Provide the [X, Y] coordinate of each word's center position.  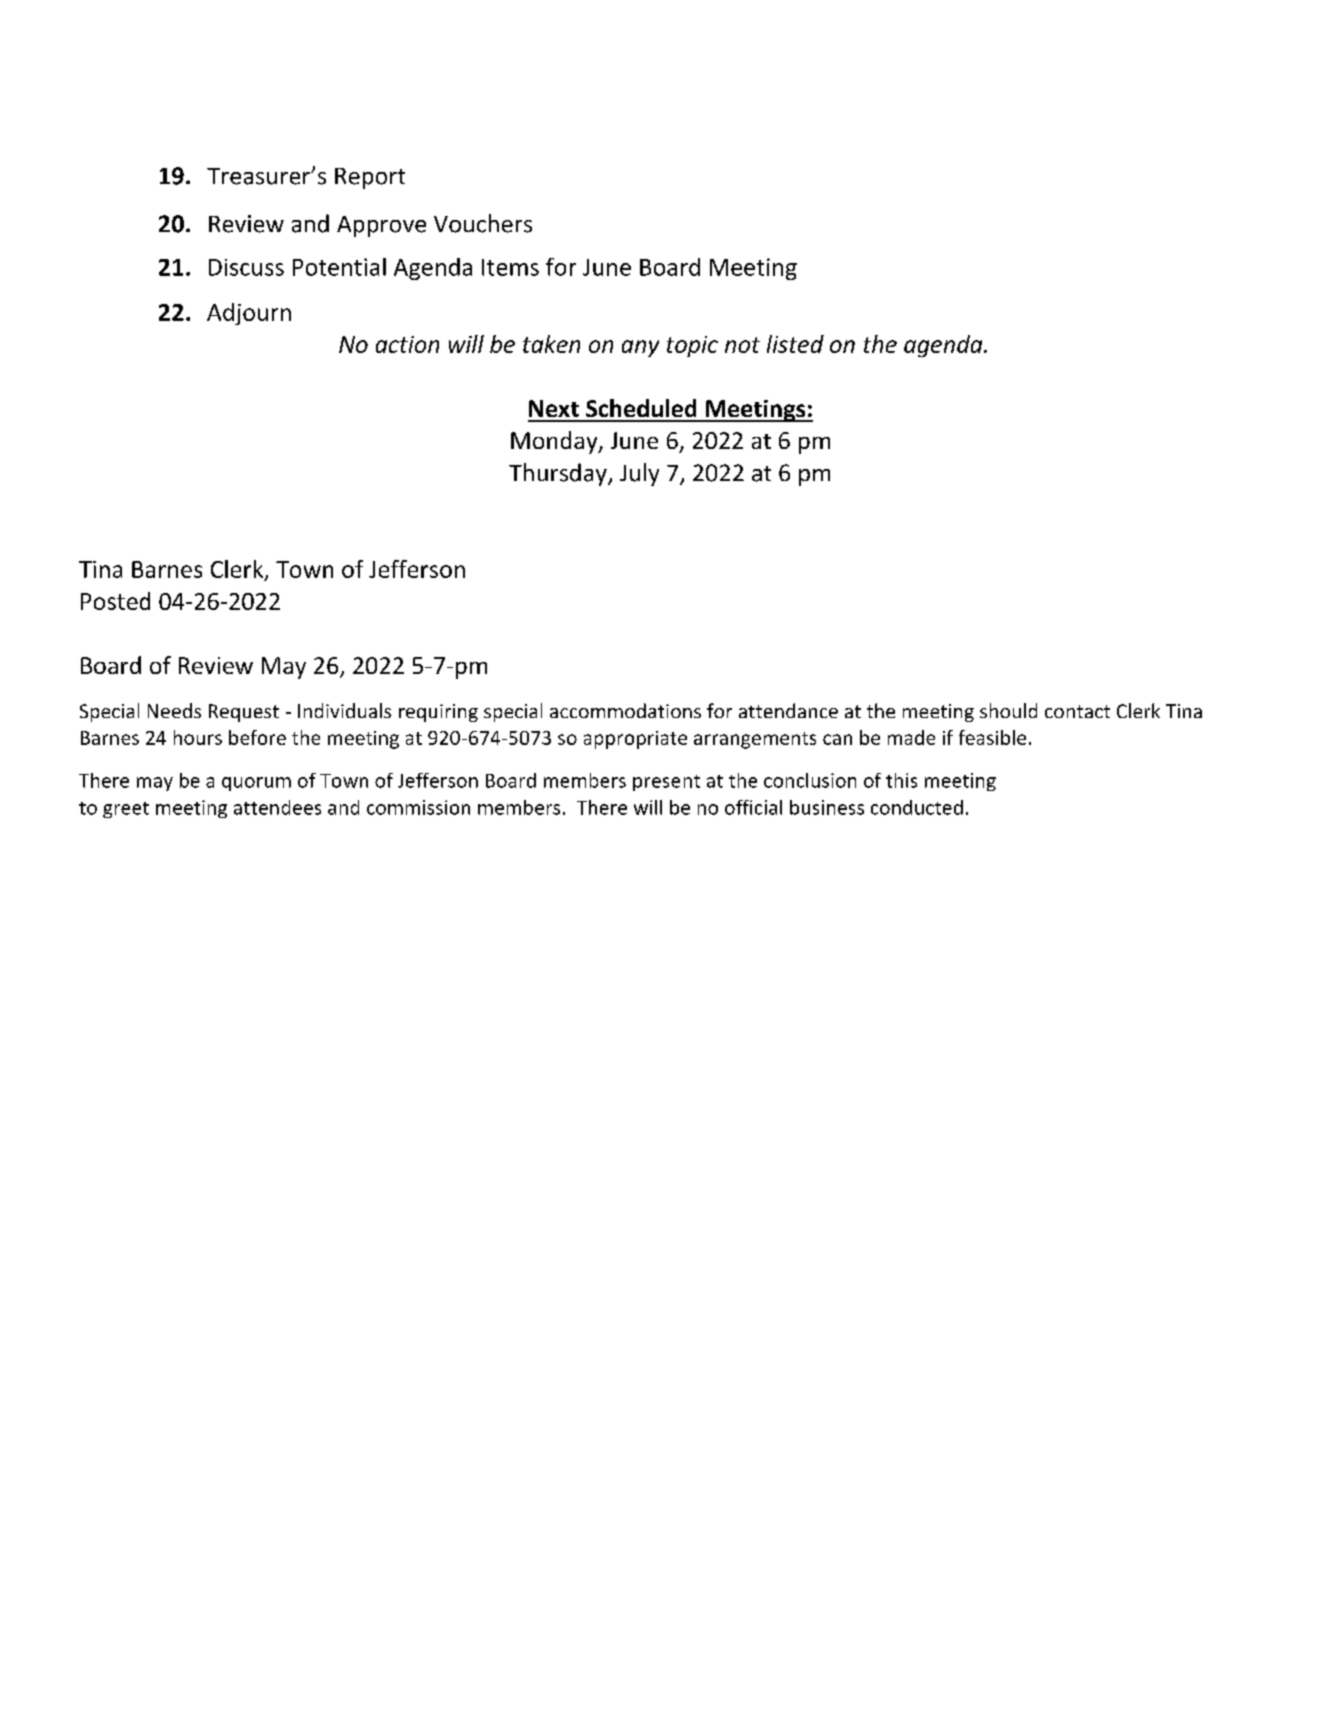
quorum [256, 784]
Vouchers [483, 223]
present [666, 783]
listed [795, 344]
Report [370, 178]
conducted [917, 807]
